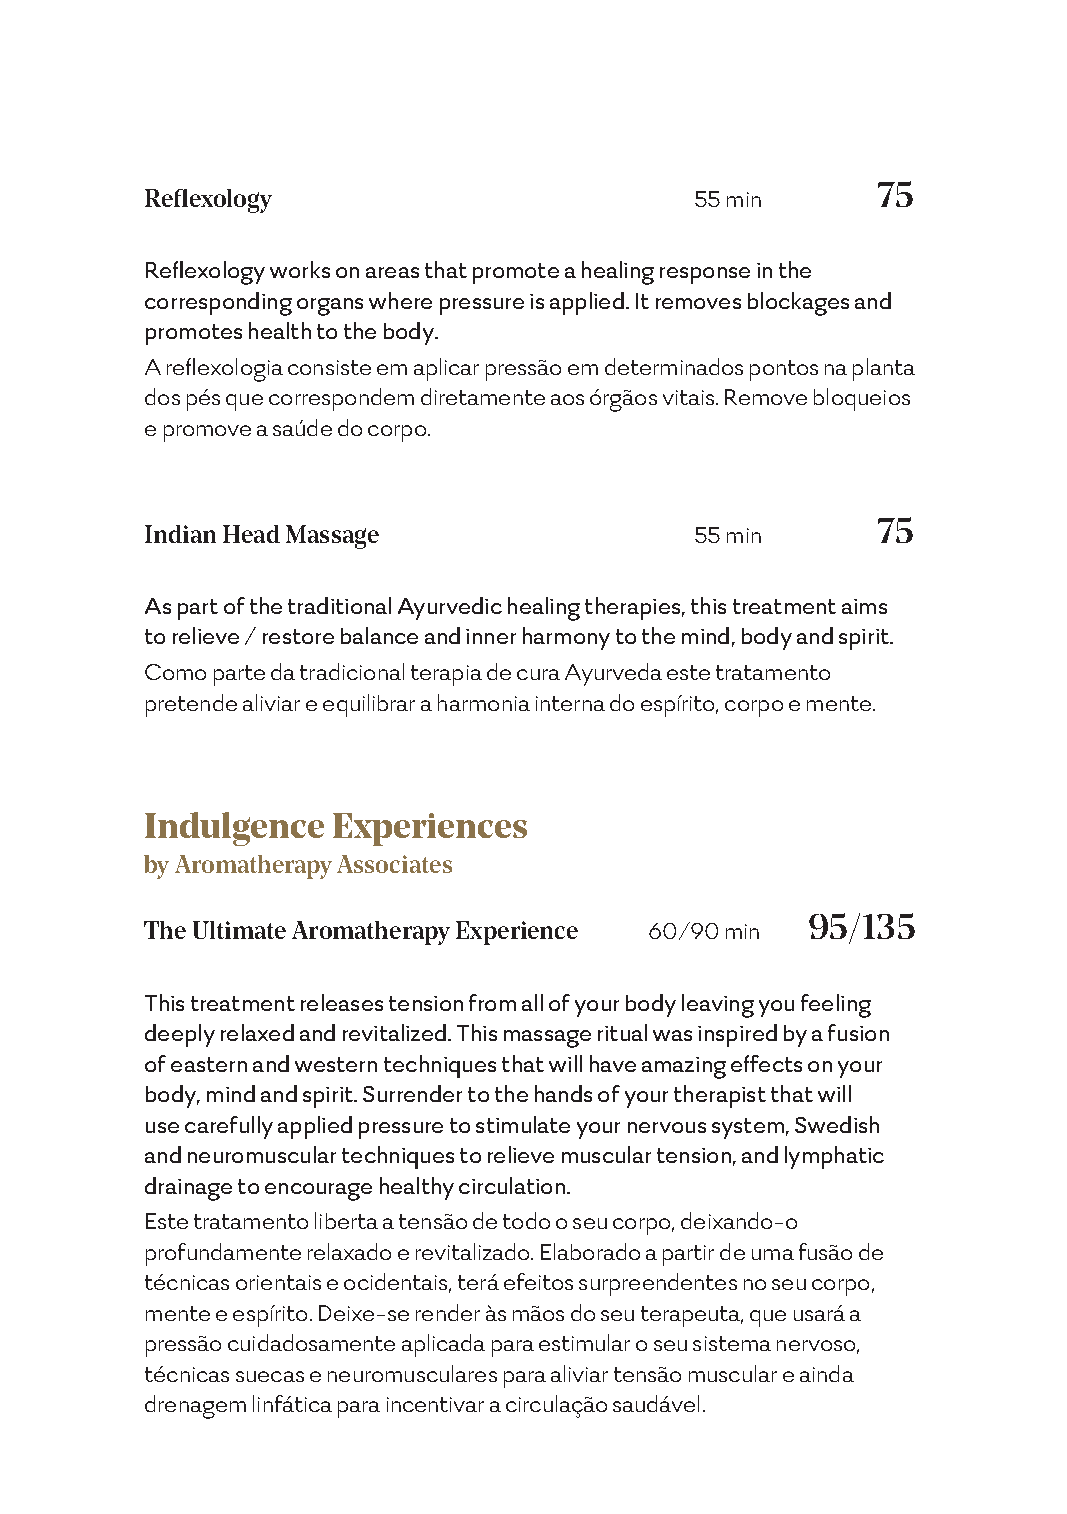  I want to click on all, so click(532, 1002).
